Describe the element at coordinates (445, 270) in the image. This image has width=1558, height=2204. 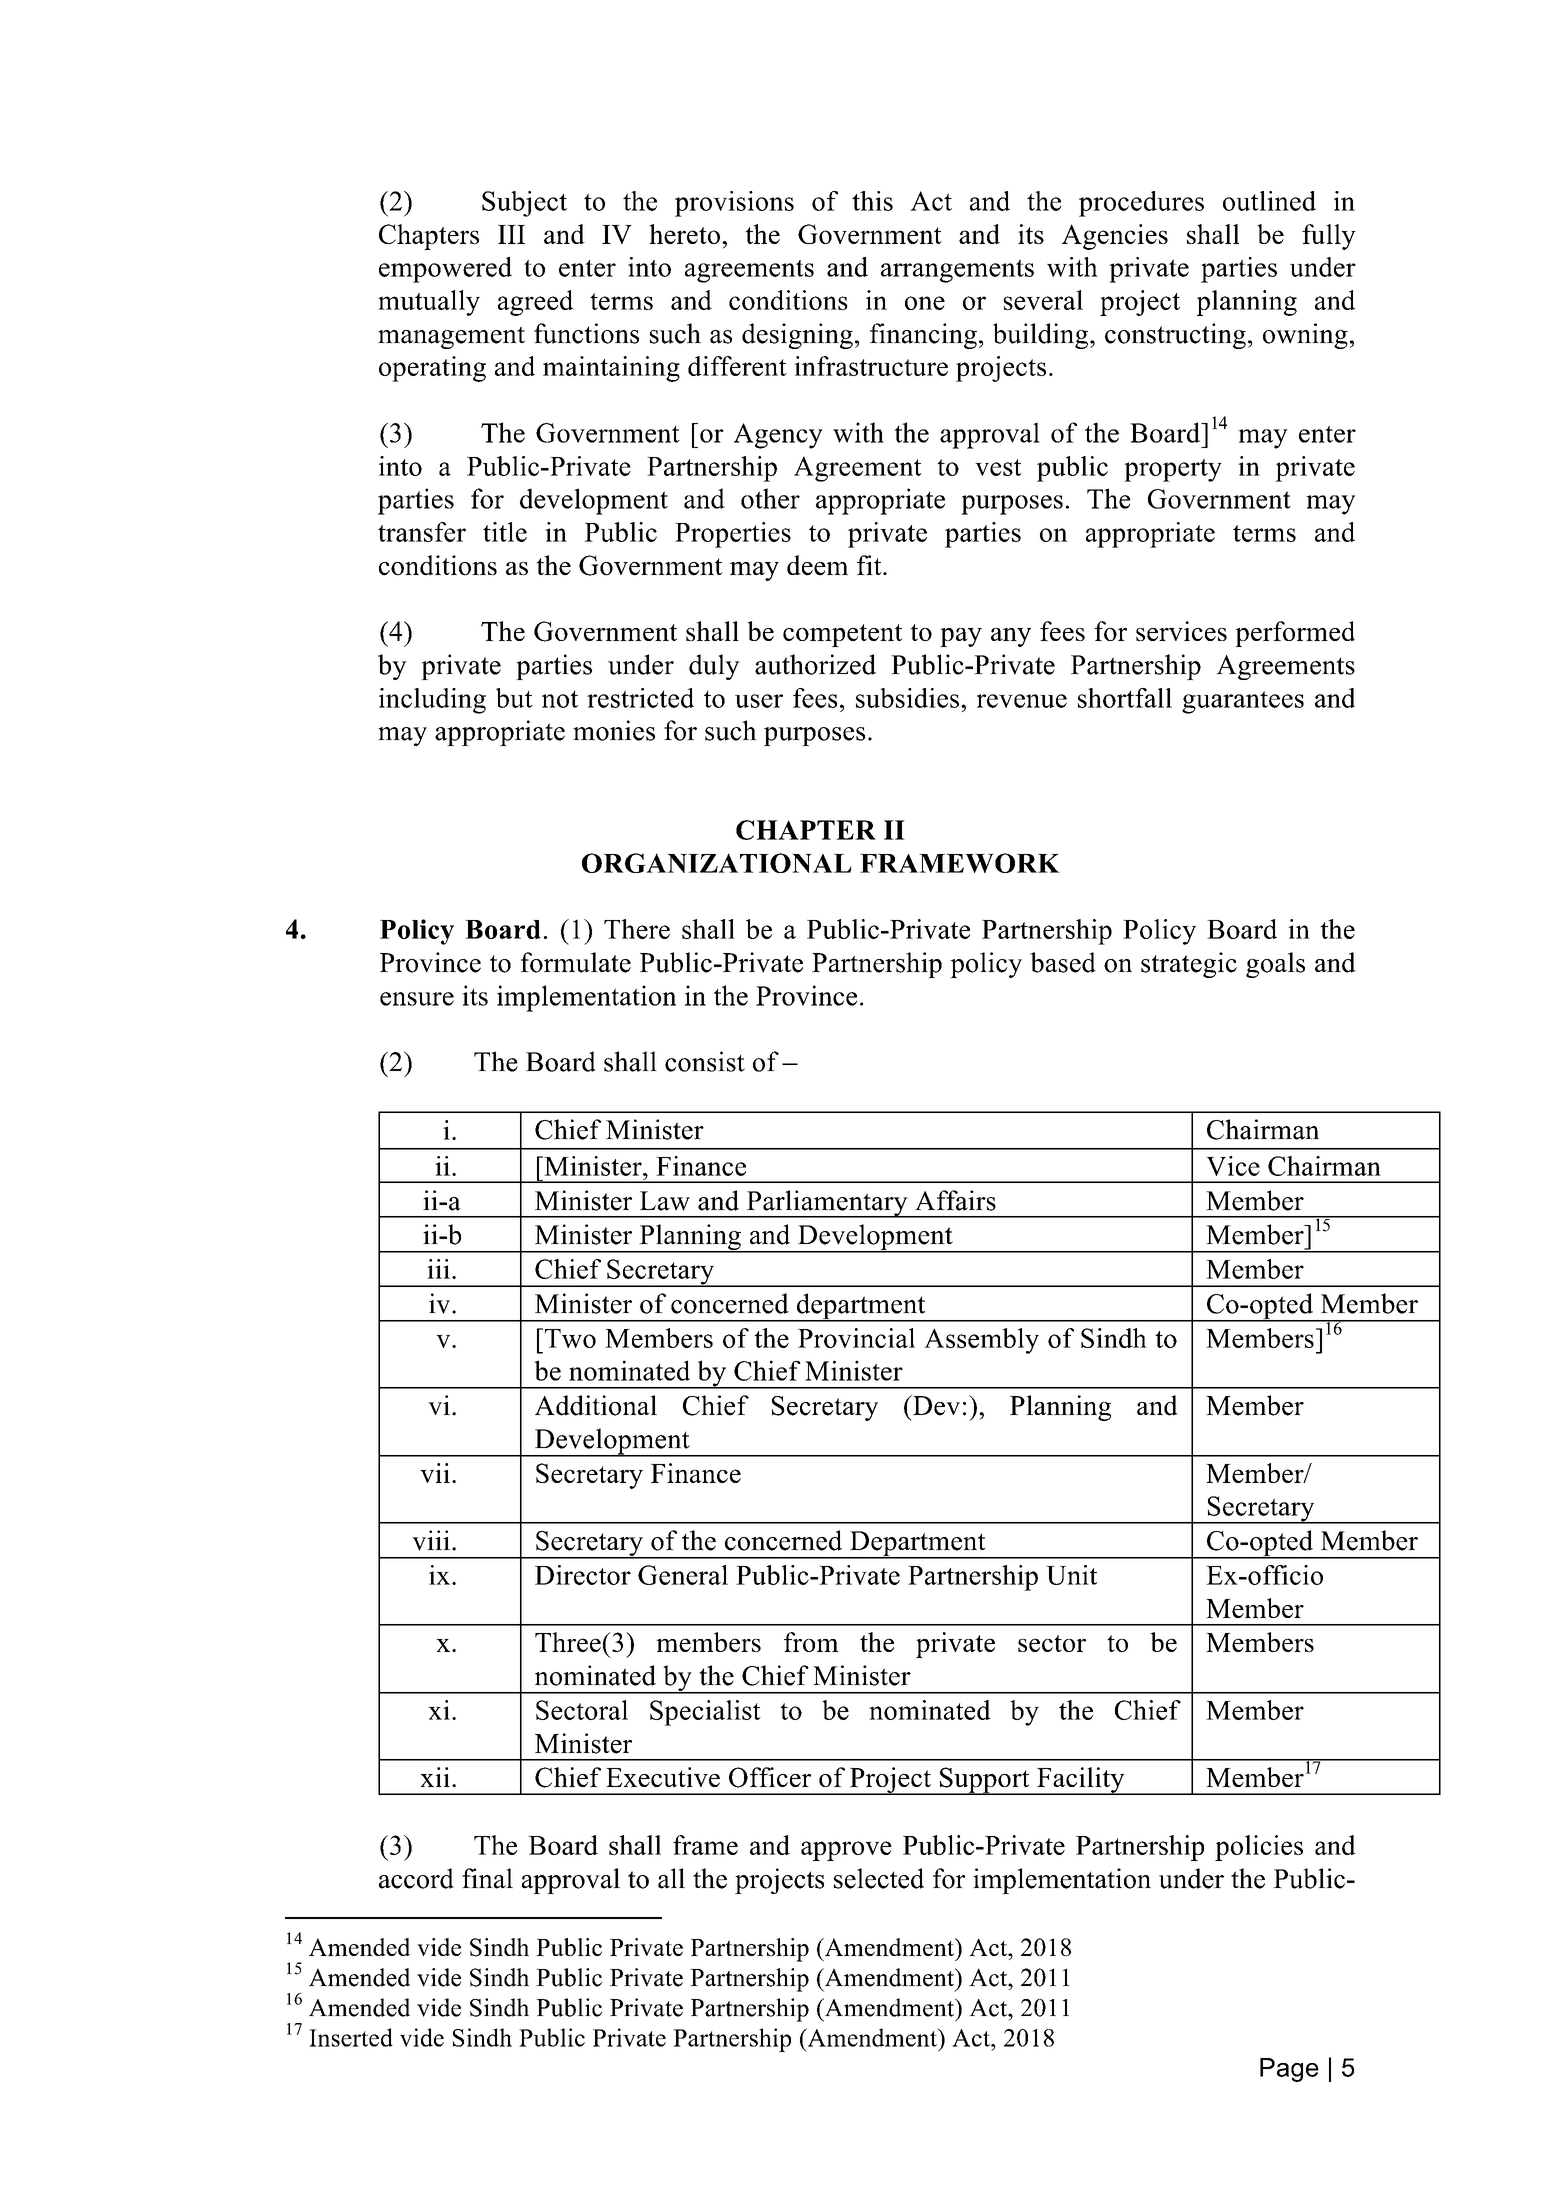
I see `empowered` at that location.
